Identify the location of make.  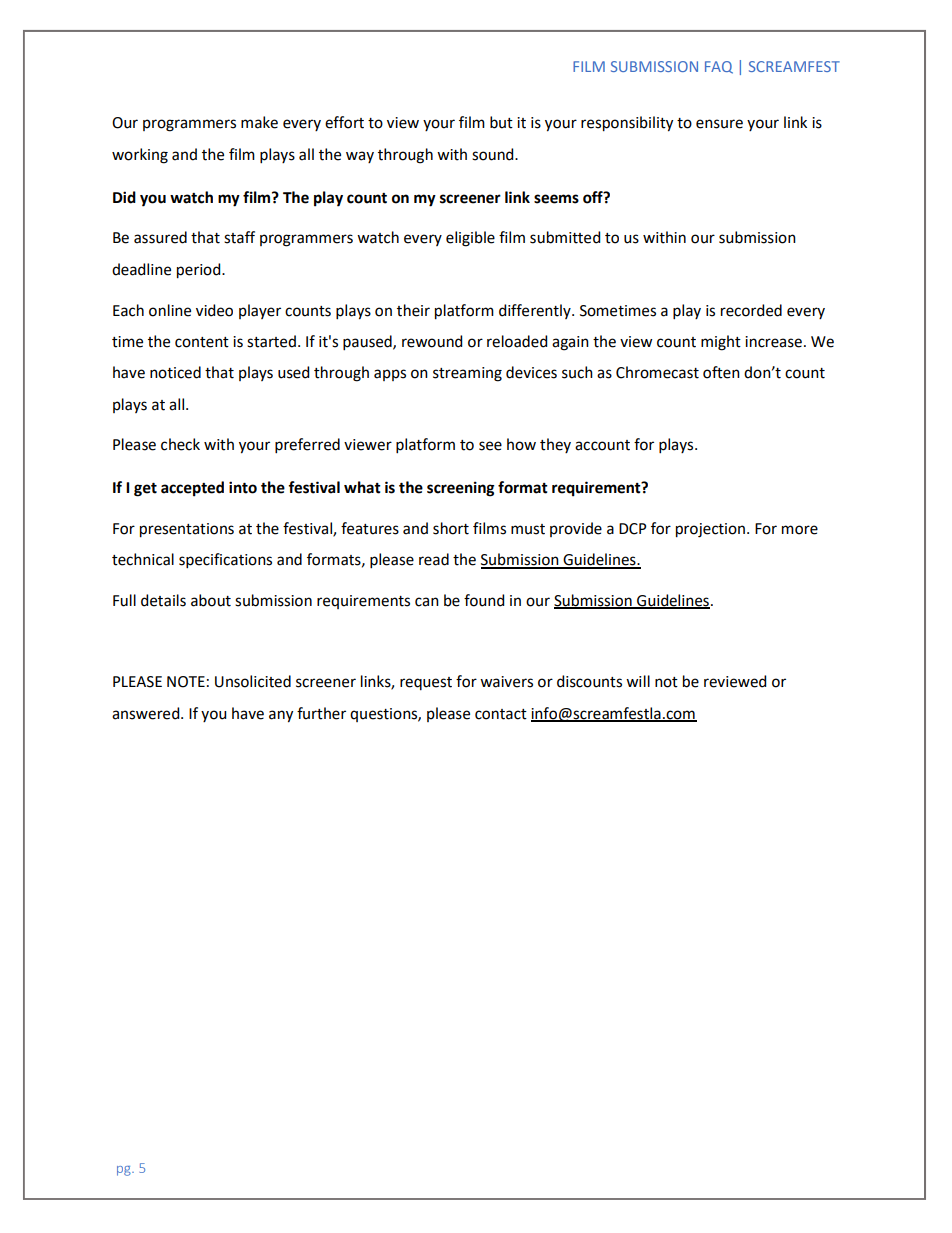
(259, 122).
